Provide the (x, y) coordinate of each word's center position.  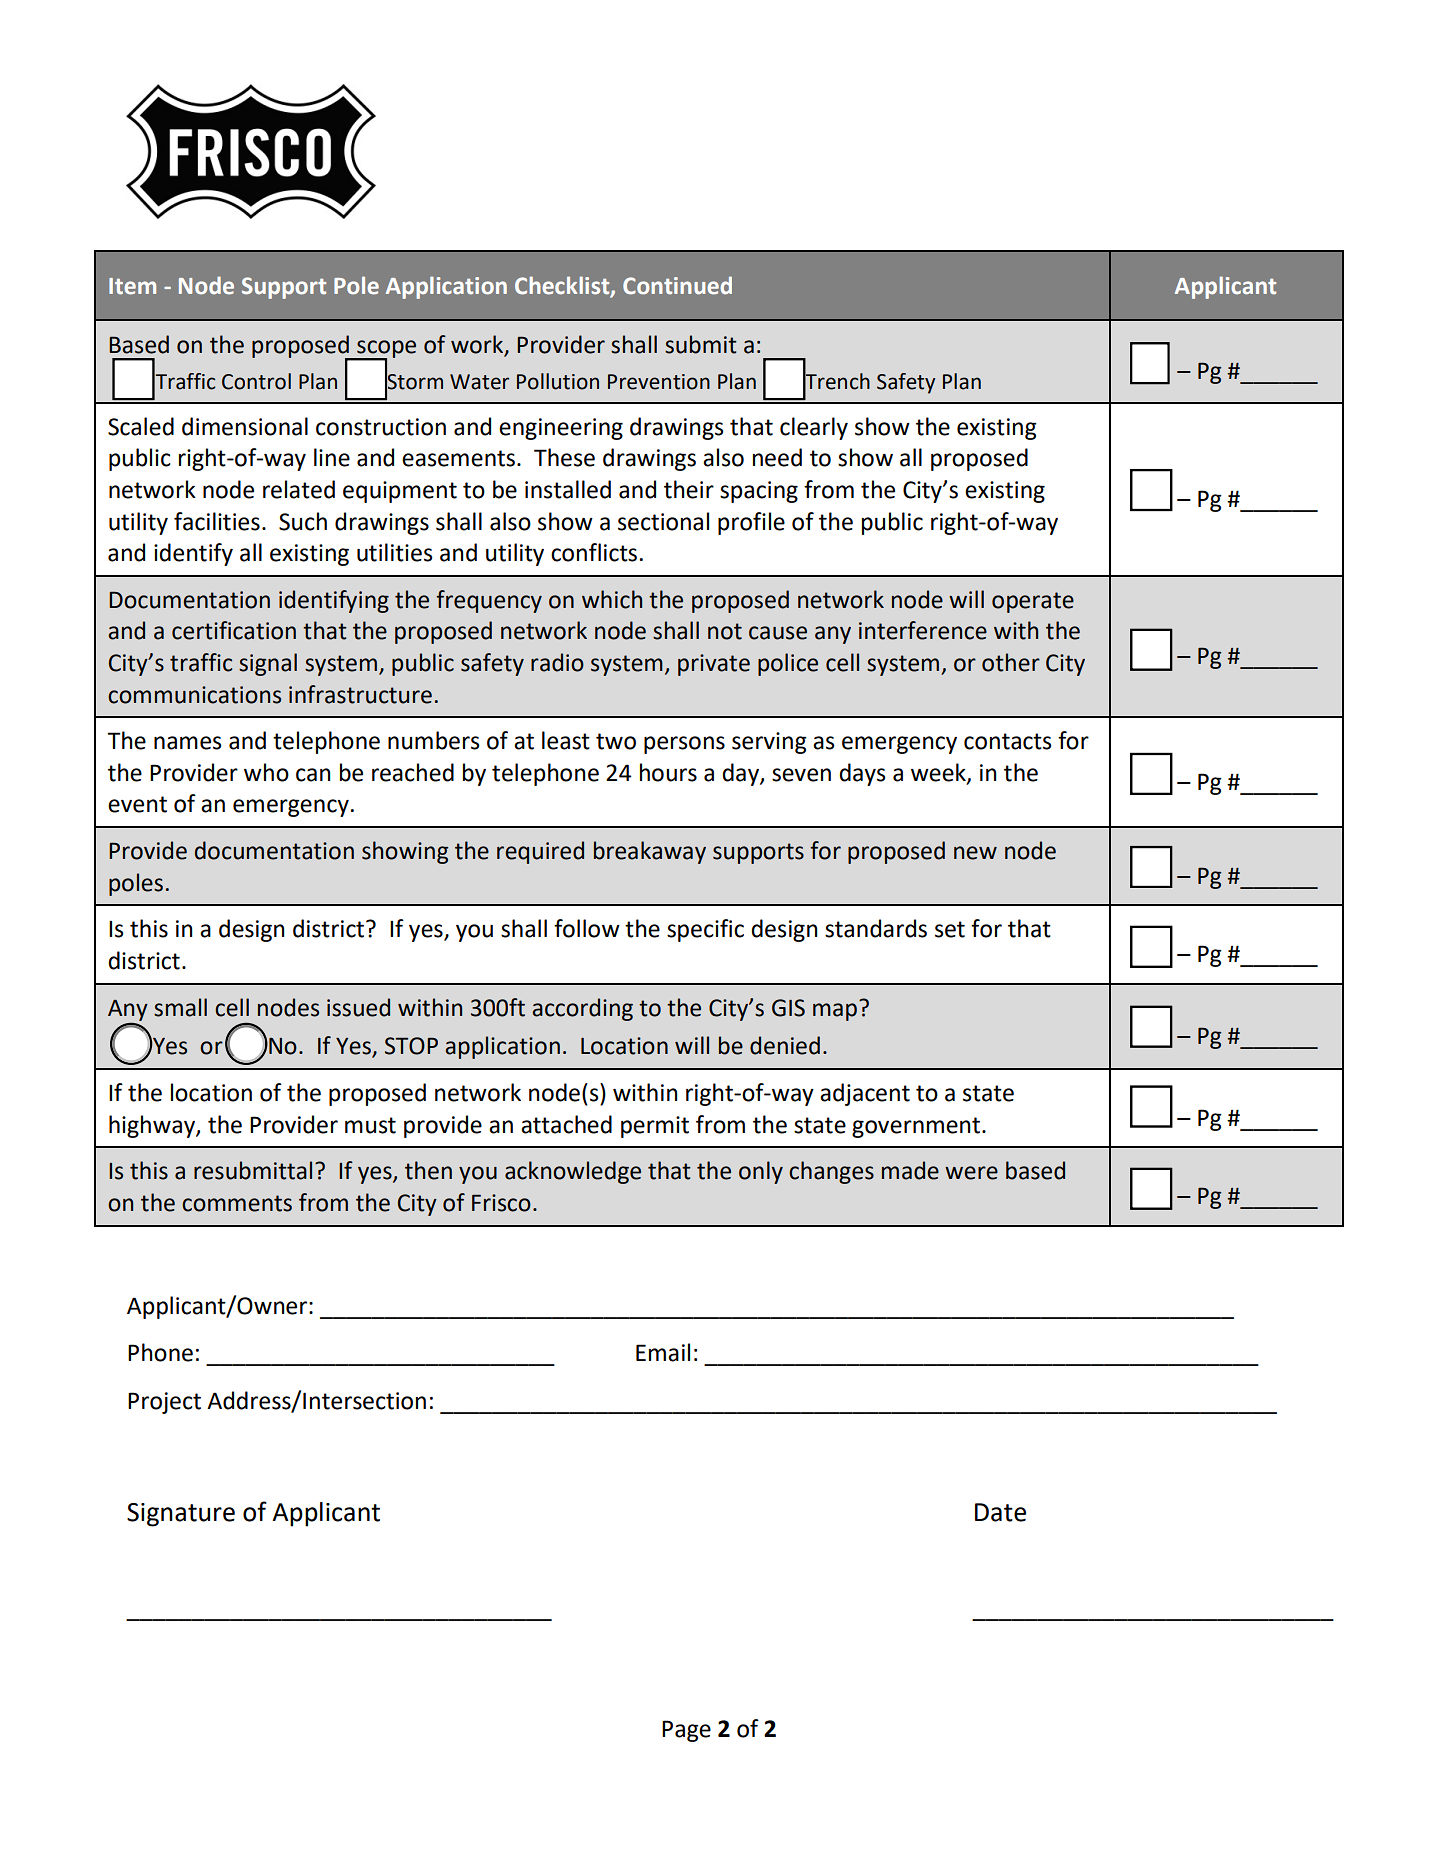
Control (256, 381)
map (835, 1012)
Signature (181, 1515)
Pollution (558, 381)
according (582, 1009)
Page (686, 1731)
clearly (814, 428)
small (180, 1007)
